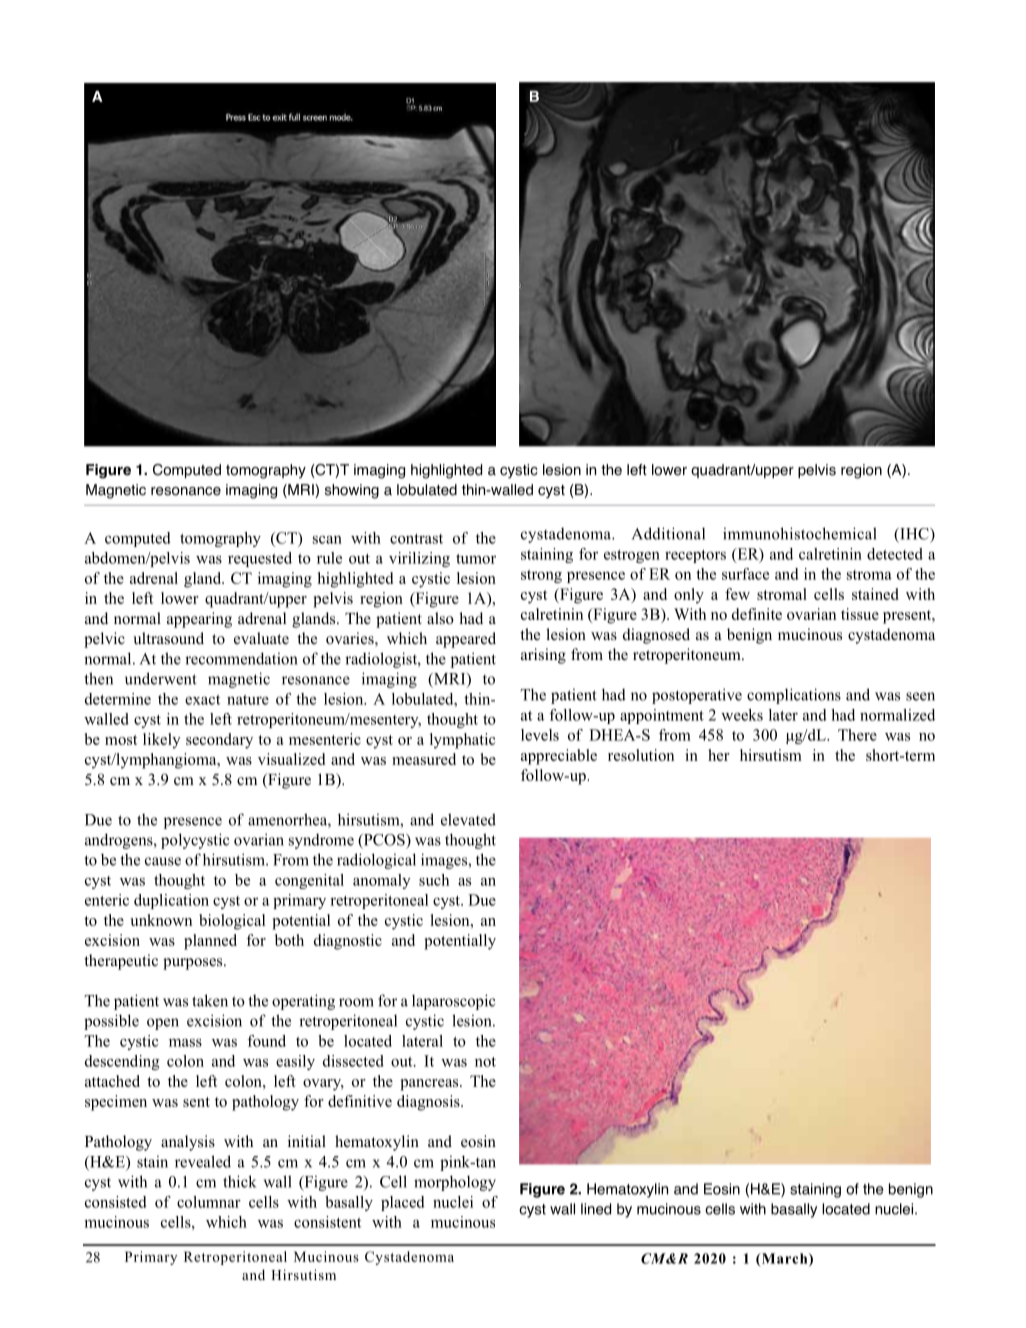 The image size is (1026, 1328). Describe the element at coordinates (476, 559) in the screenshot. I see `tumor` at that location.
